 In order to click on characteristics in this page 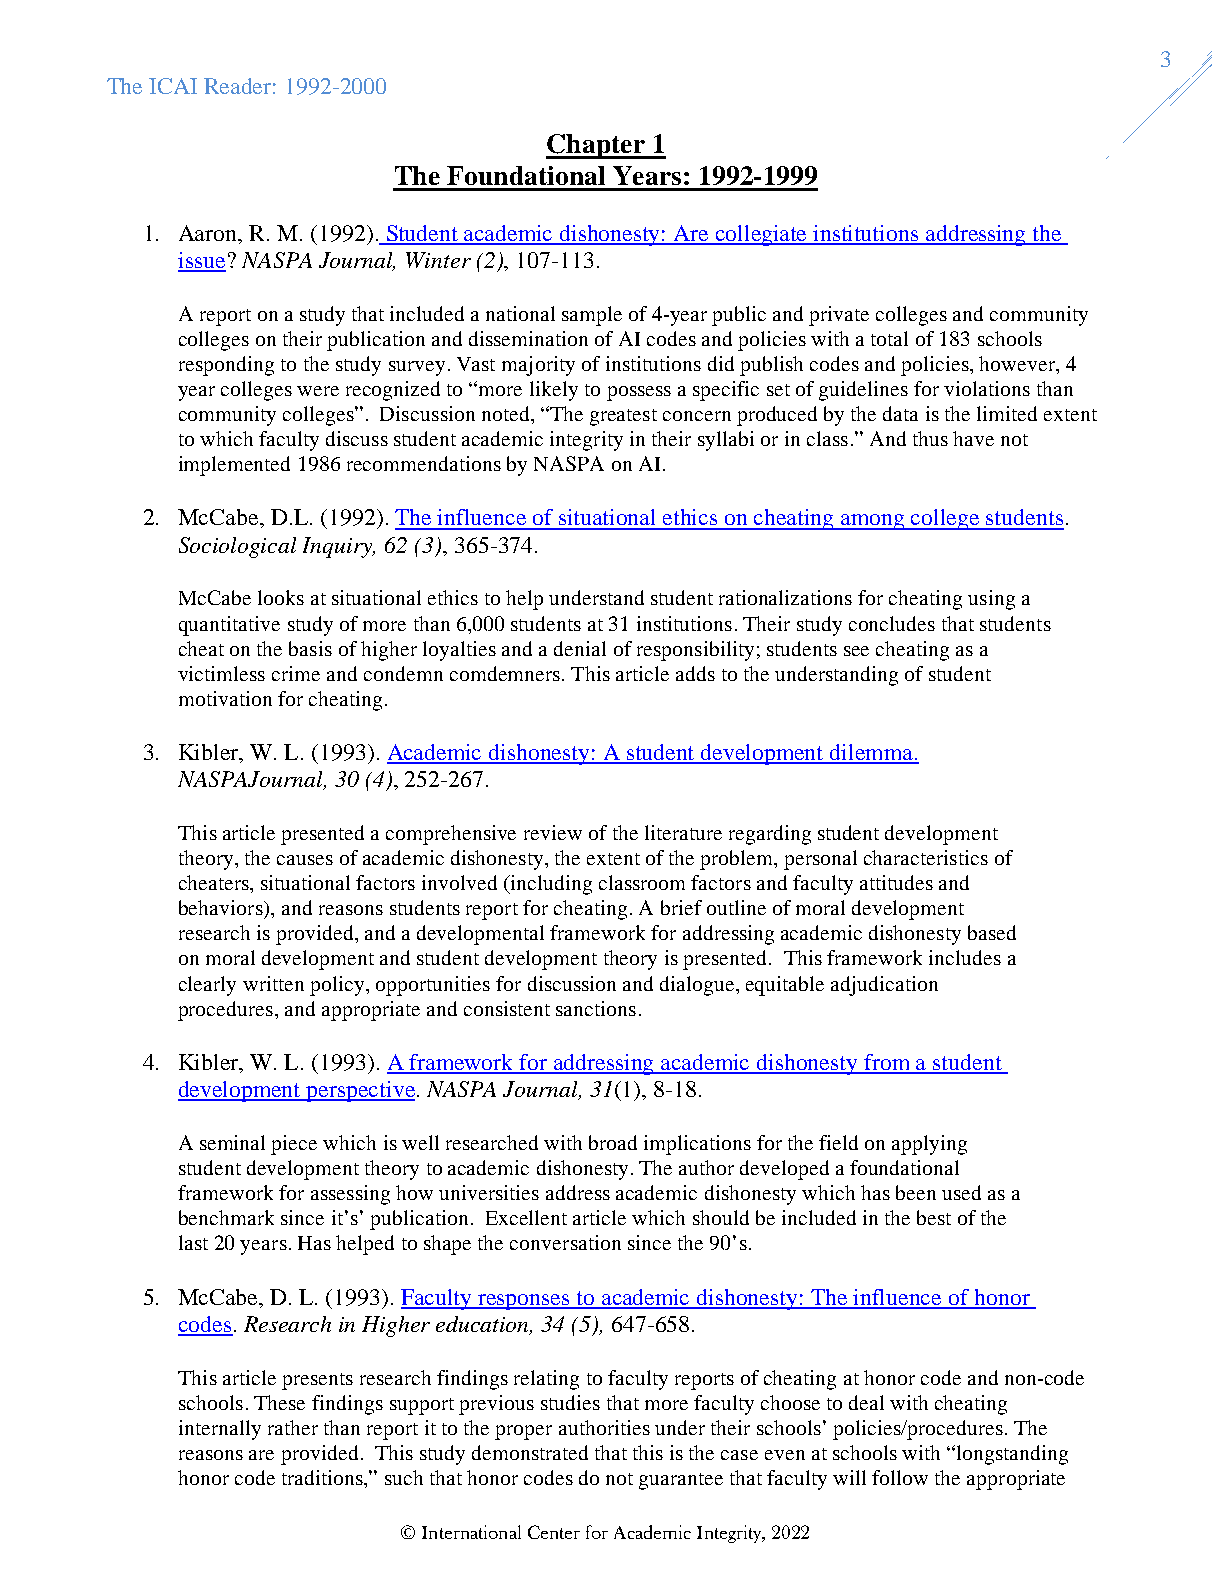, I will do `click(926, 857)`.
